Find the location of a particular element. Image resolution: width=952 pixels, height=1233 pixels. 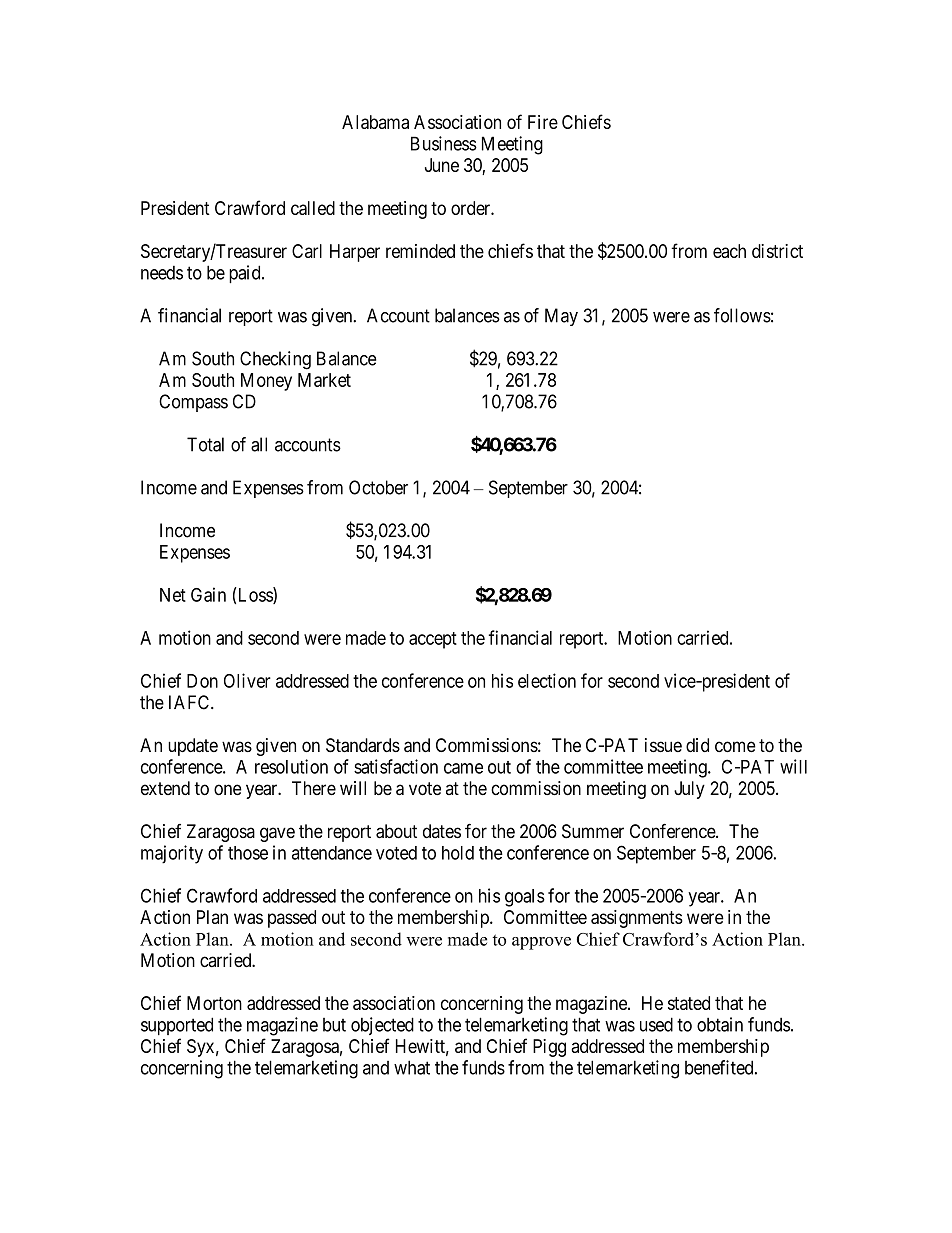

Morton is located at coordinates (214, 1003).
